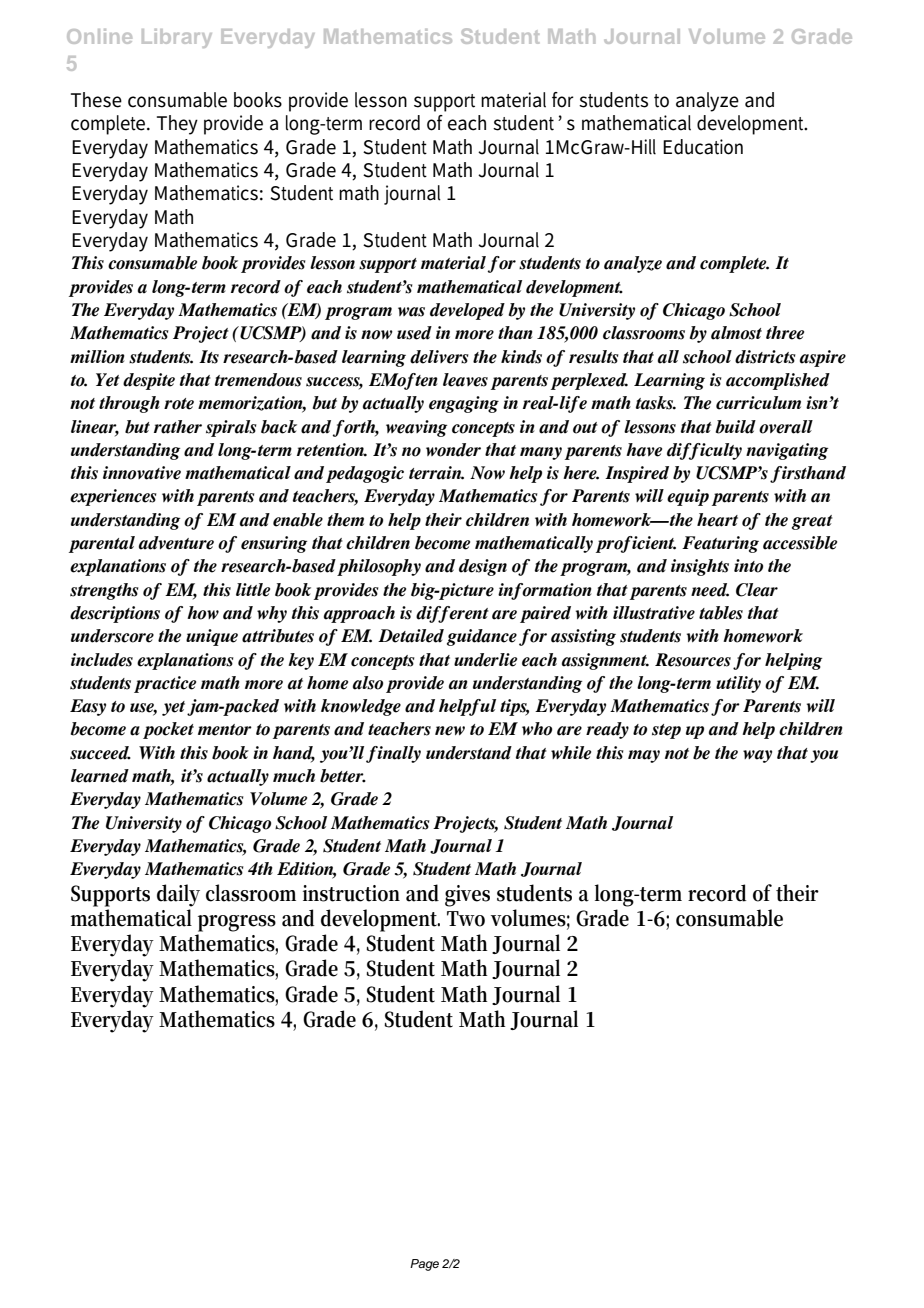 This screenshot has height=1308, width=924. Describe the element at coordinates (703, 147) in the screenshot. I see `Education` at that location.
